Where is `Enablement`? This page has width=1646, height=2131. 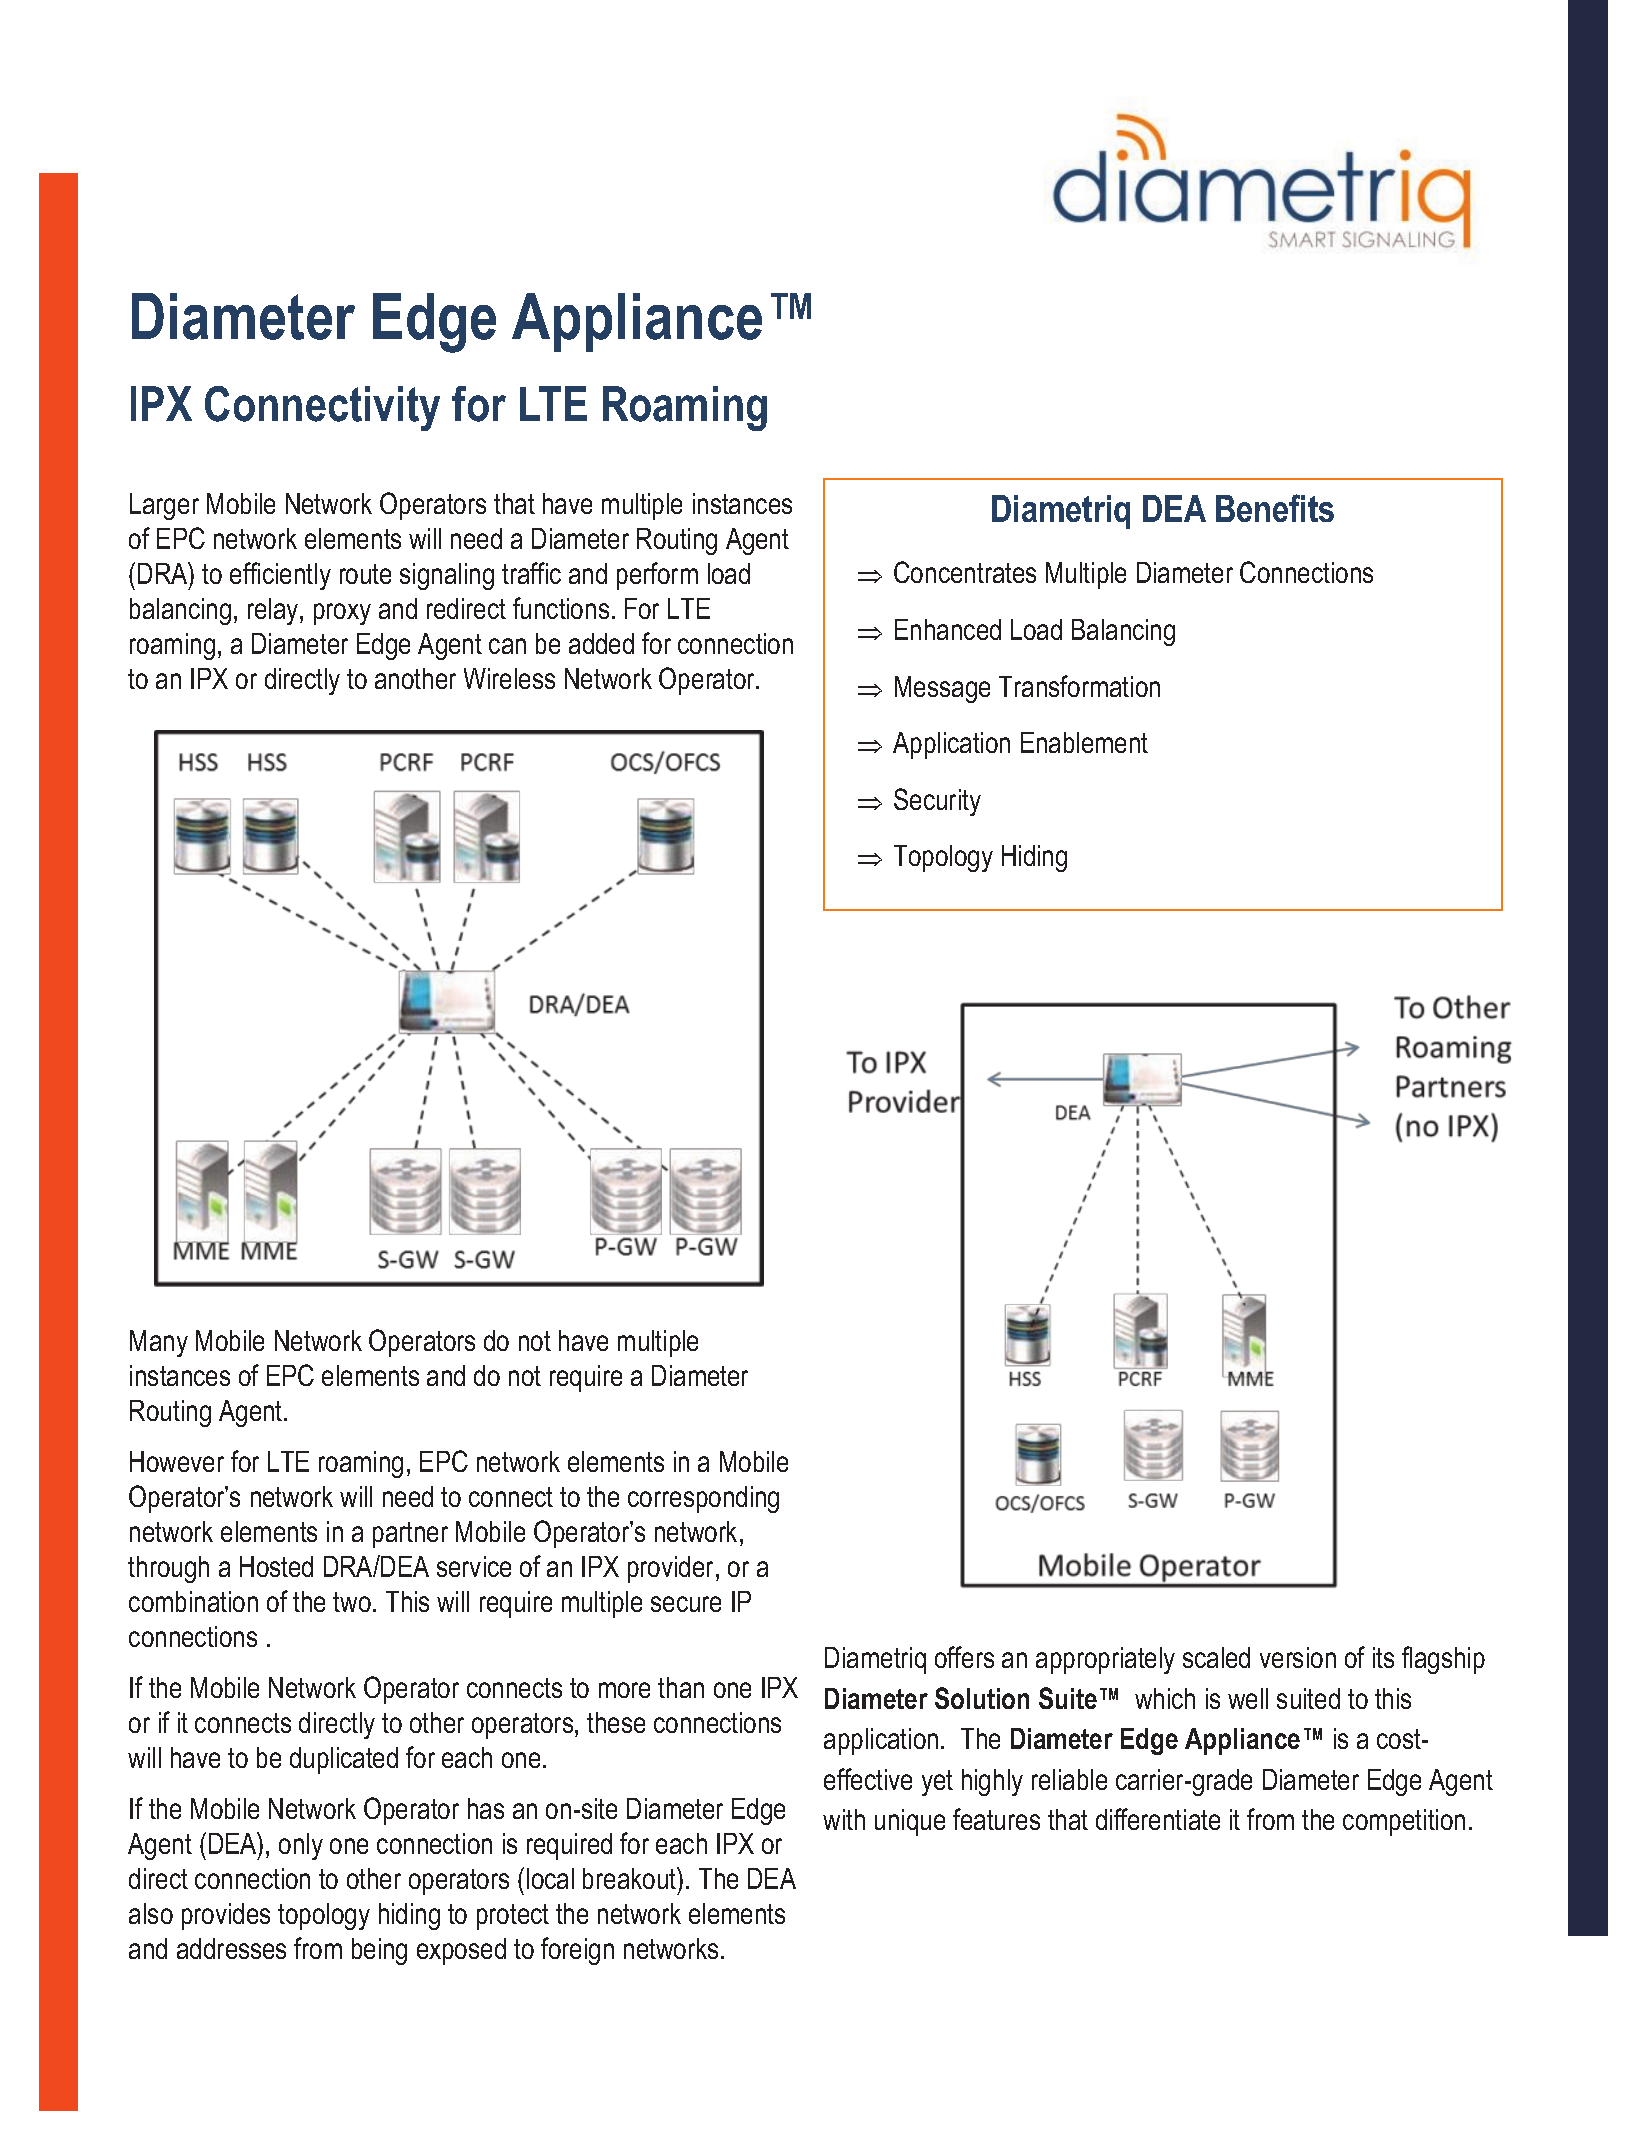
Enablement is located at coordinates (1084, 742).
